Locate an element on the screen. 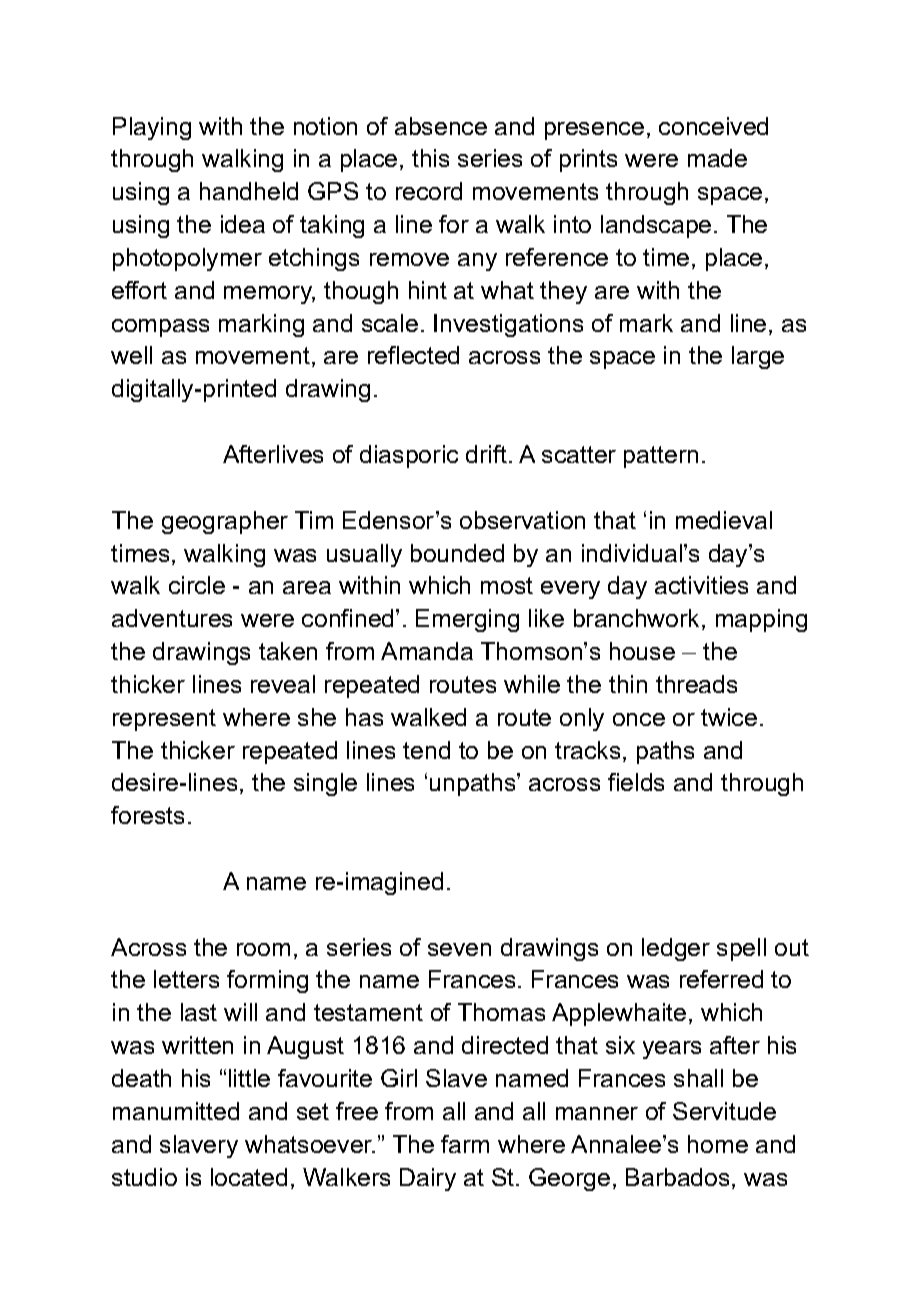 This screenshot has height=1307, width=924. home is located at coordinates (718, 1144).
